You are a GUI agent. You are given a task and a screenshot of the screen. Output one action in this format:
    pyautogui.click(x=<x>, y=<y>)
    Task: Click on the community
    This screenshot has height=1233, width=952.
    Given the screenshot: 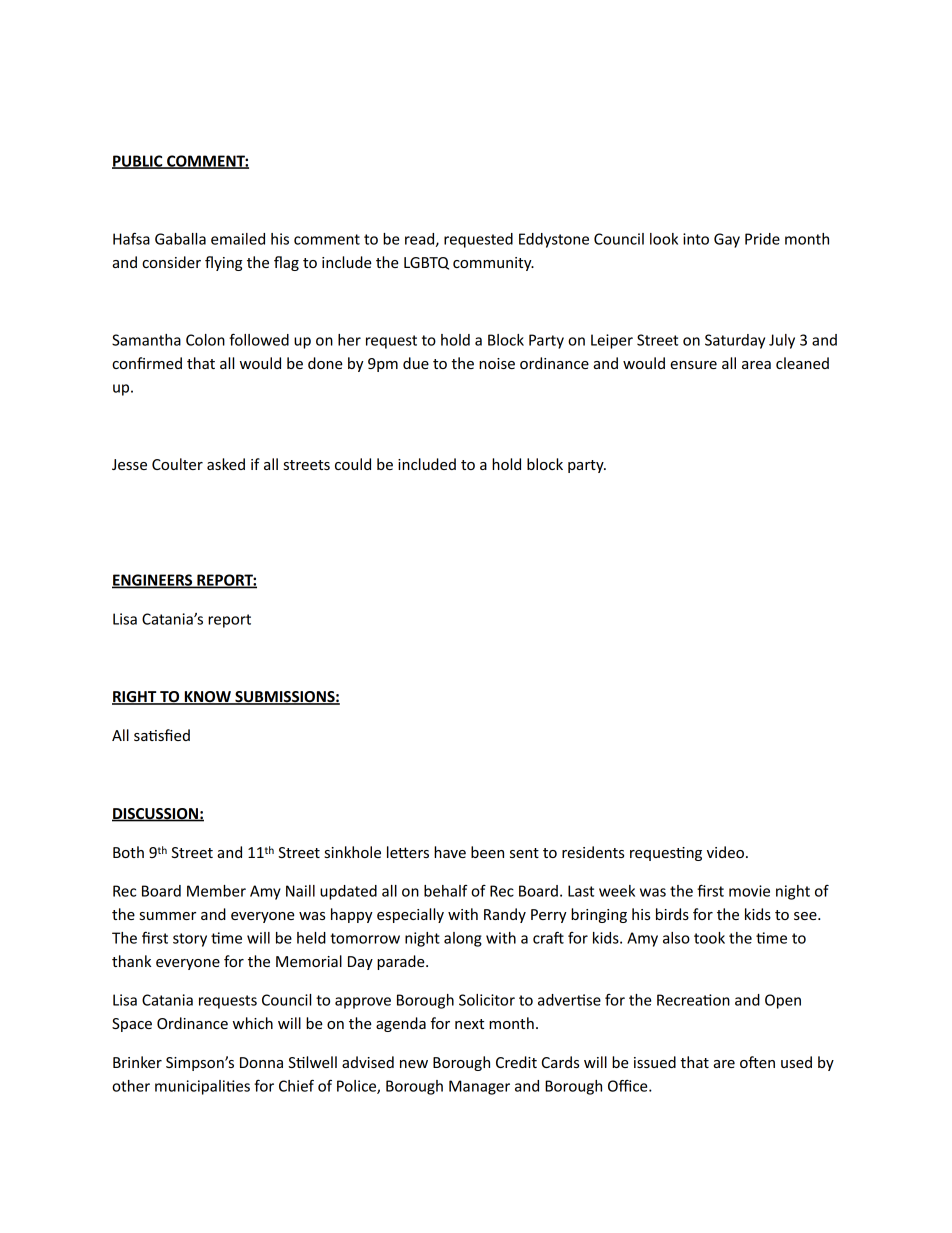 What is the action you would take?
    pyautogui.click(x=493, y=264)
